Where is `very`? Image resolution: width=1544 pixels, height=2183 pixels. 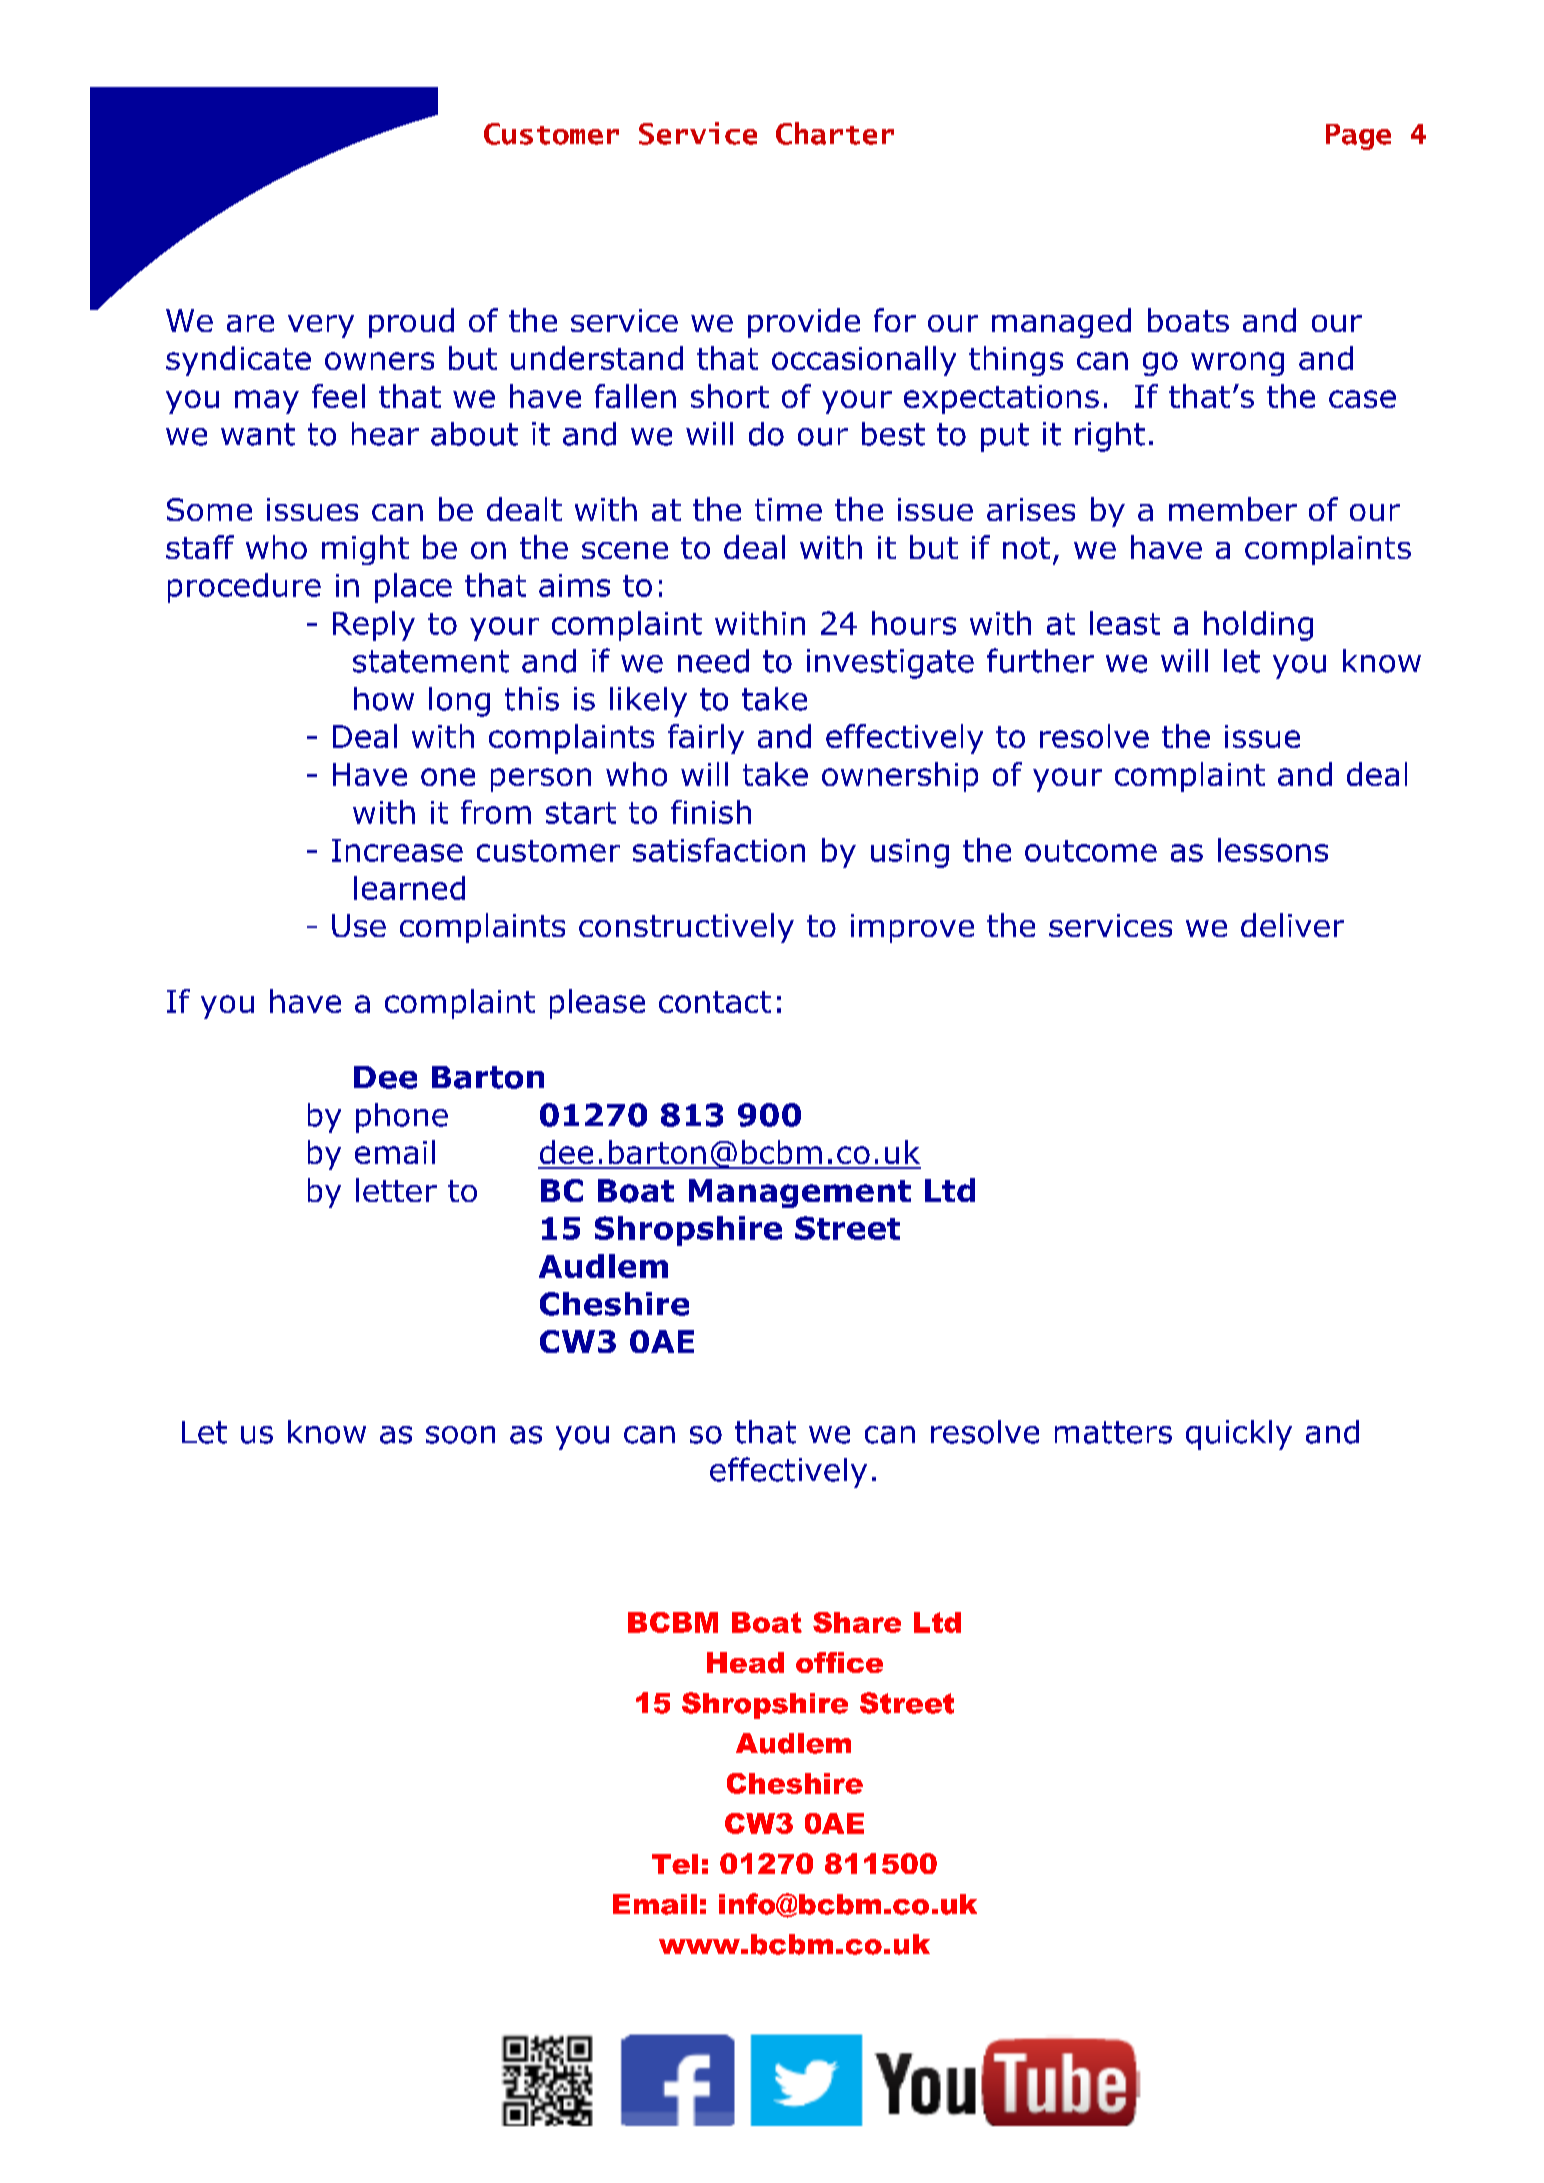
very is located at coordinates (321, 326).
